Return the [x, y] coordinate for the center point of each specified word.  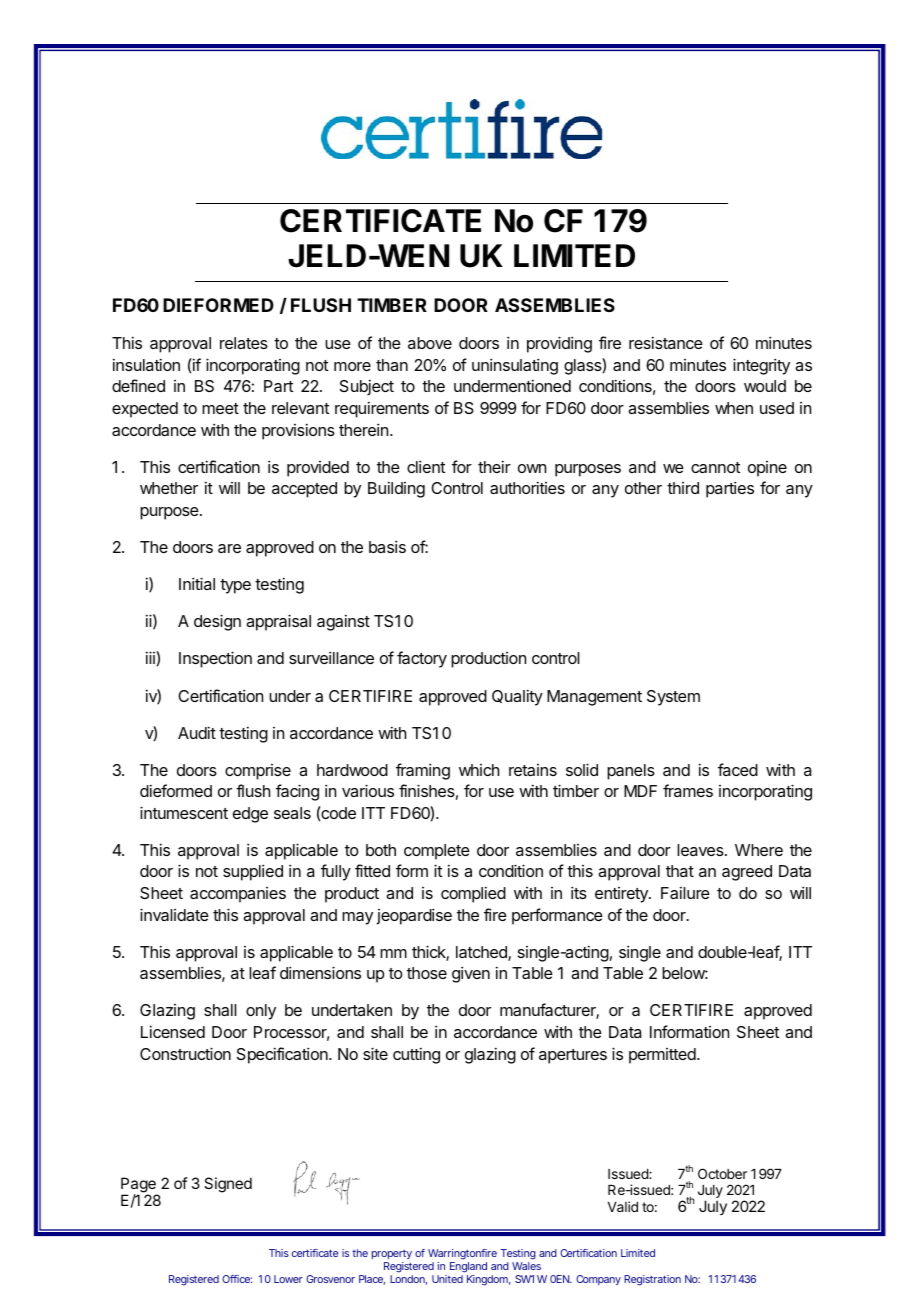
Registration [652, 1280]
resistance [666, 342]
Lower [288, 1279]
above [430, 343]
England [468, 1269]
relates [244, 343]
